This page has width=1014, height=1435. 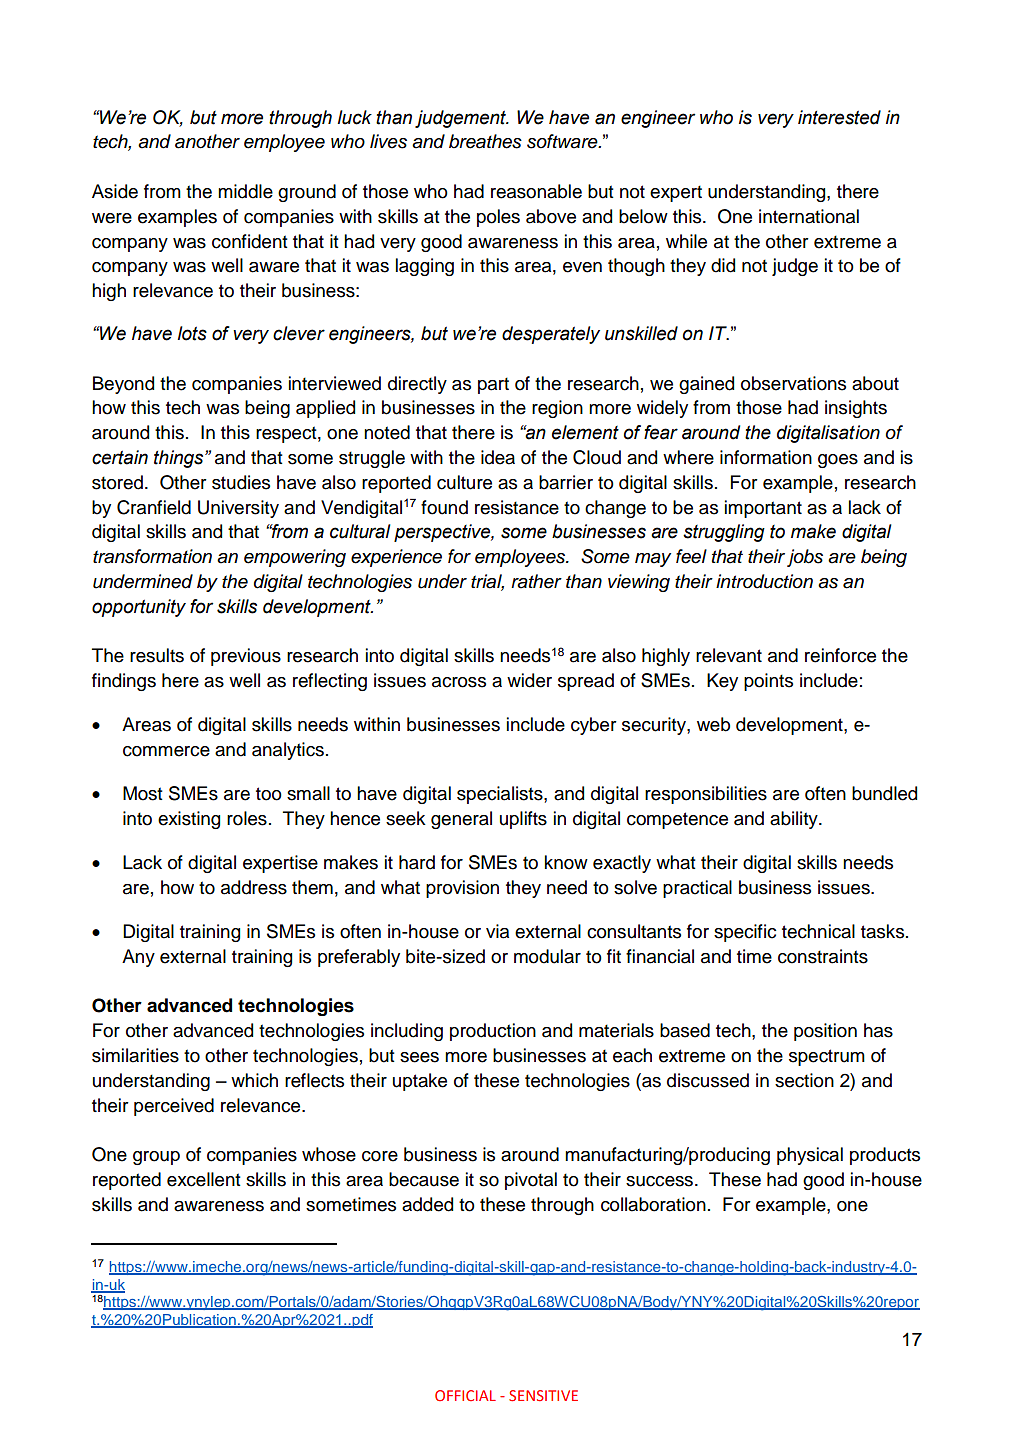 What do you see at coordinates (465, 1395) in the page?
I see `OFFICIAL` at bounding box center [465, 1395].
